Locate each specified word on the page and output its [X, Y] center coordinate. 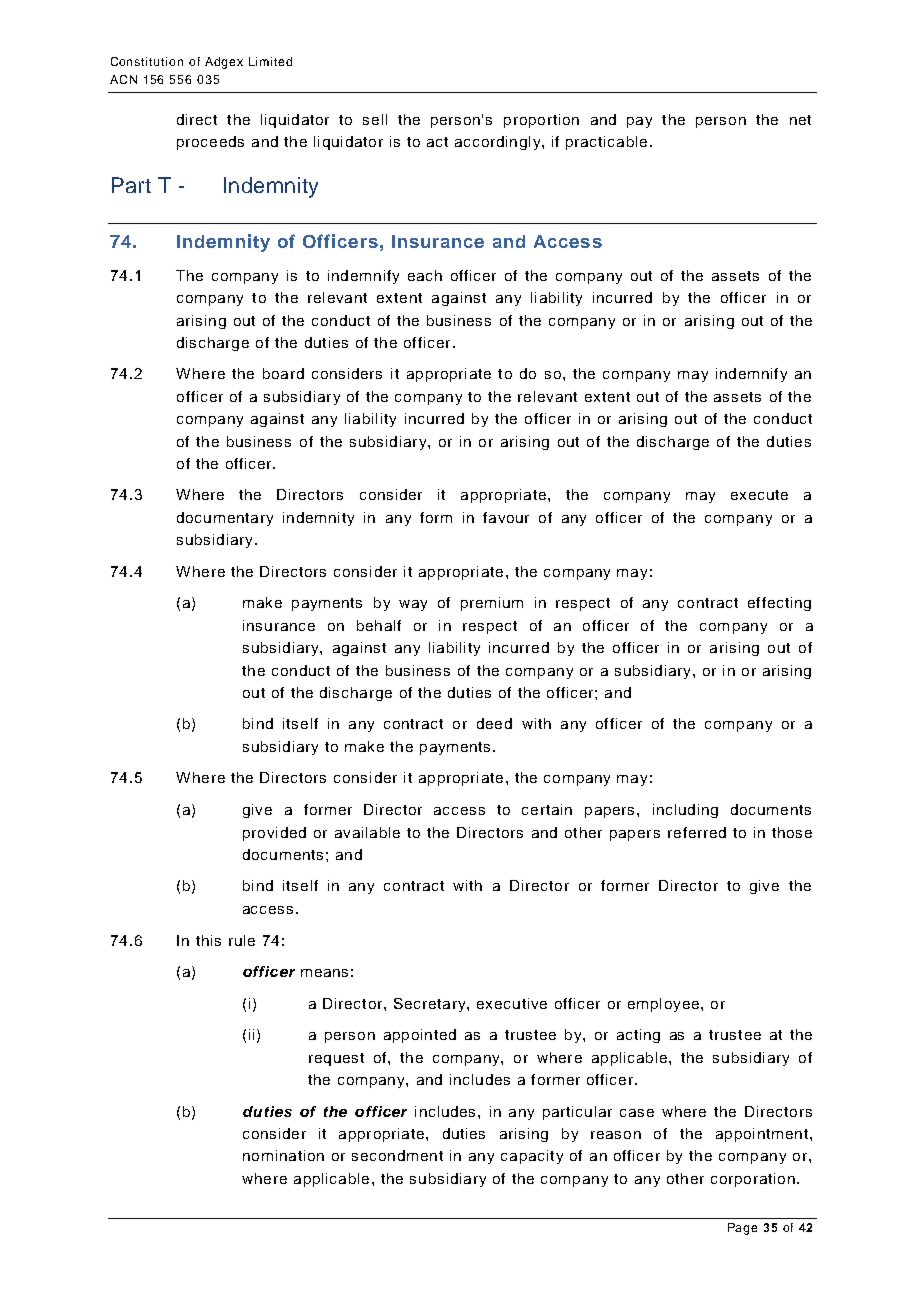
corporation [753, 1180]
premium [492, 604]
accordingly [499, 143]
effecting [779, 604]
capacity [532, 1157]
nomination [283, 1155]
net [800, 120]
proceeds [210, 143]
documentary [225, 519]
